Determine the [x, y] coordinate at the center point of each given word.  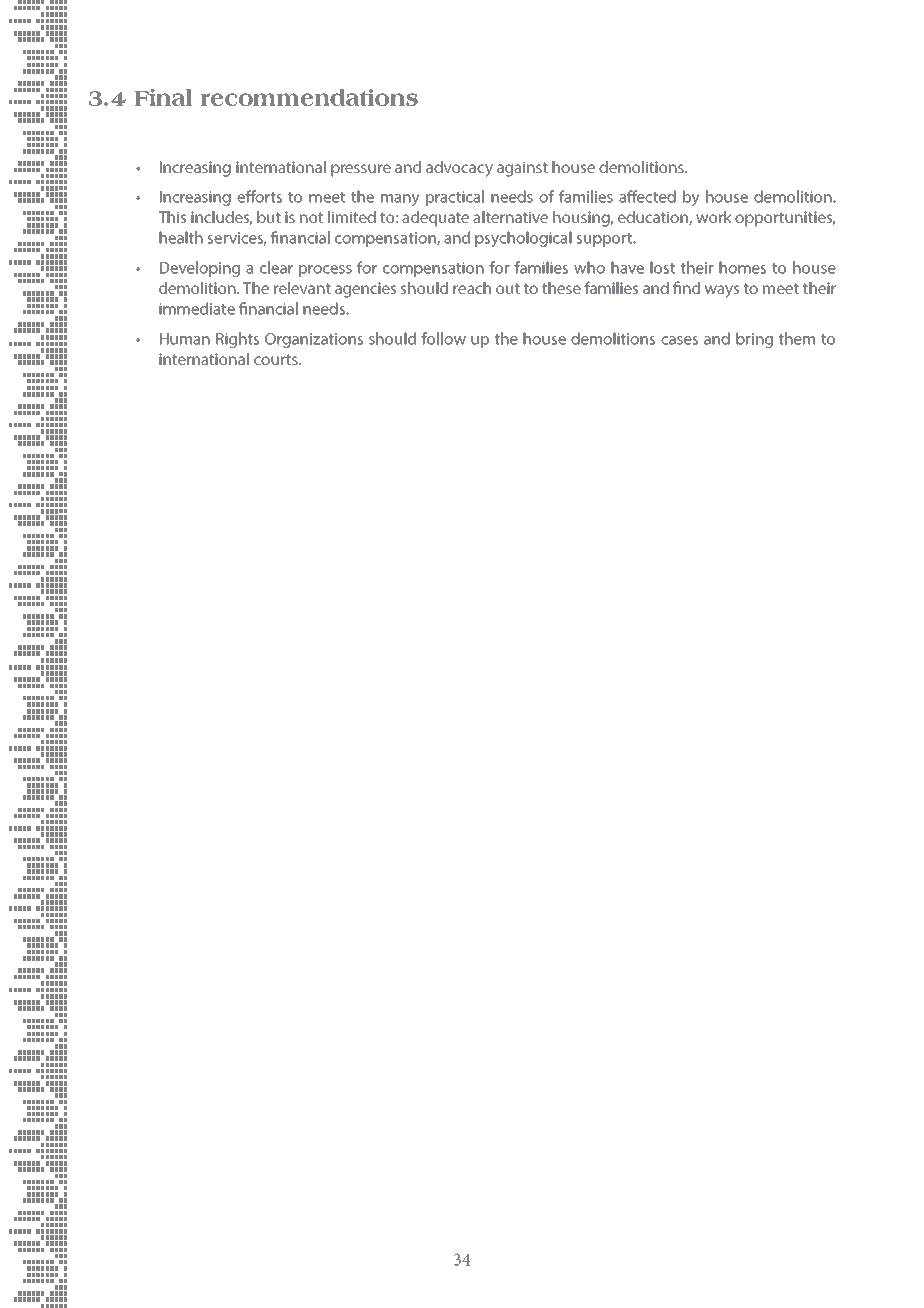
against [522, 169]
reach [472, 288]
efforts [259, 196]
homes [742, 267]
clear [276, 267]
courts [277, 359]
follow [443, 338]
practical [455, 198]
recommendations [309, 97]
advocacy [459, 169]
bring [754, 340]
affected [647, 196]
